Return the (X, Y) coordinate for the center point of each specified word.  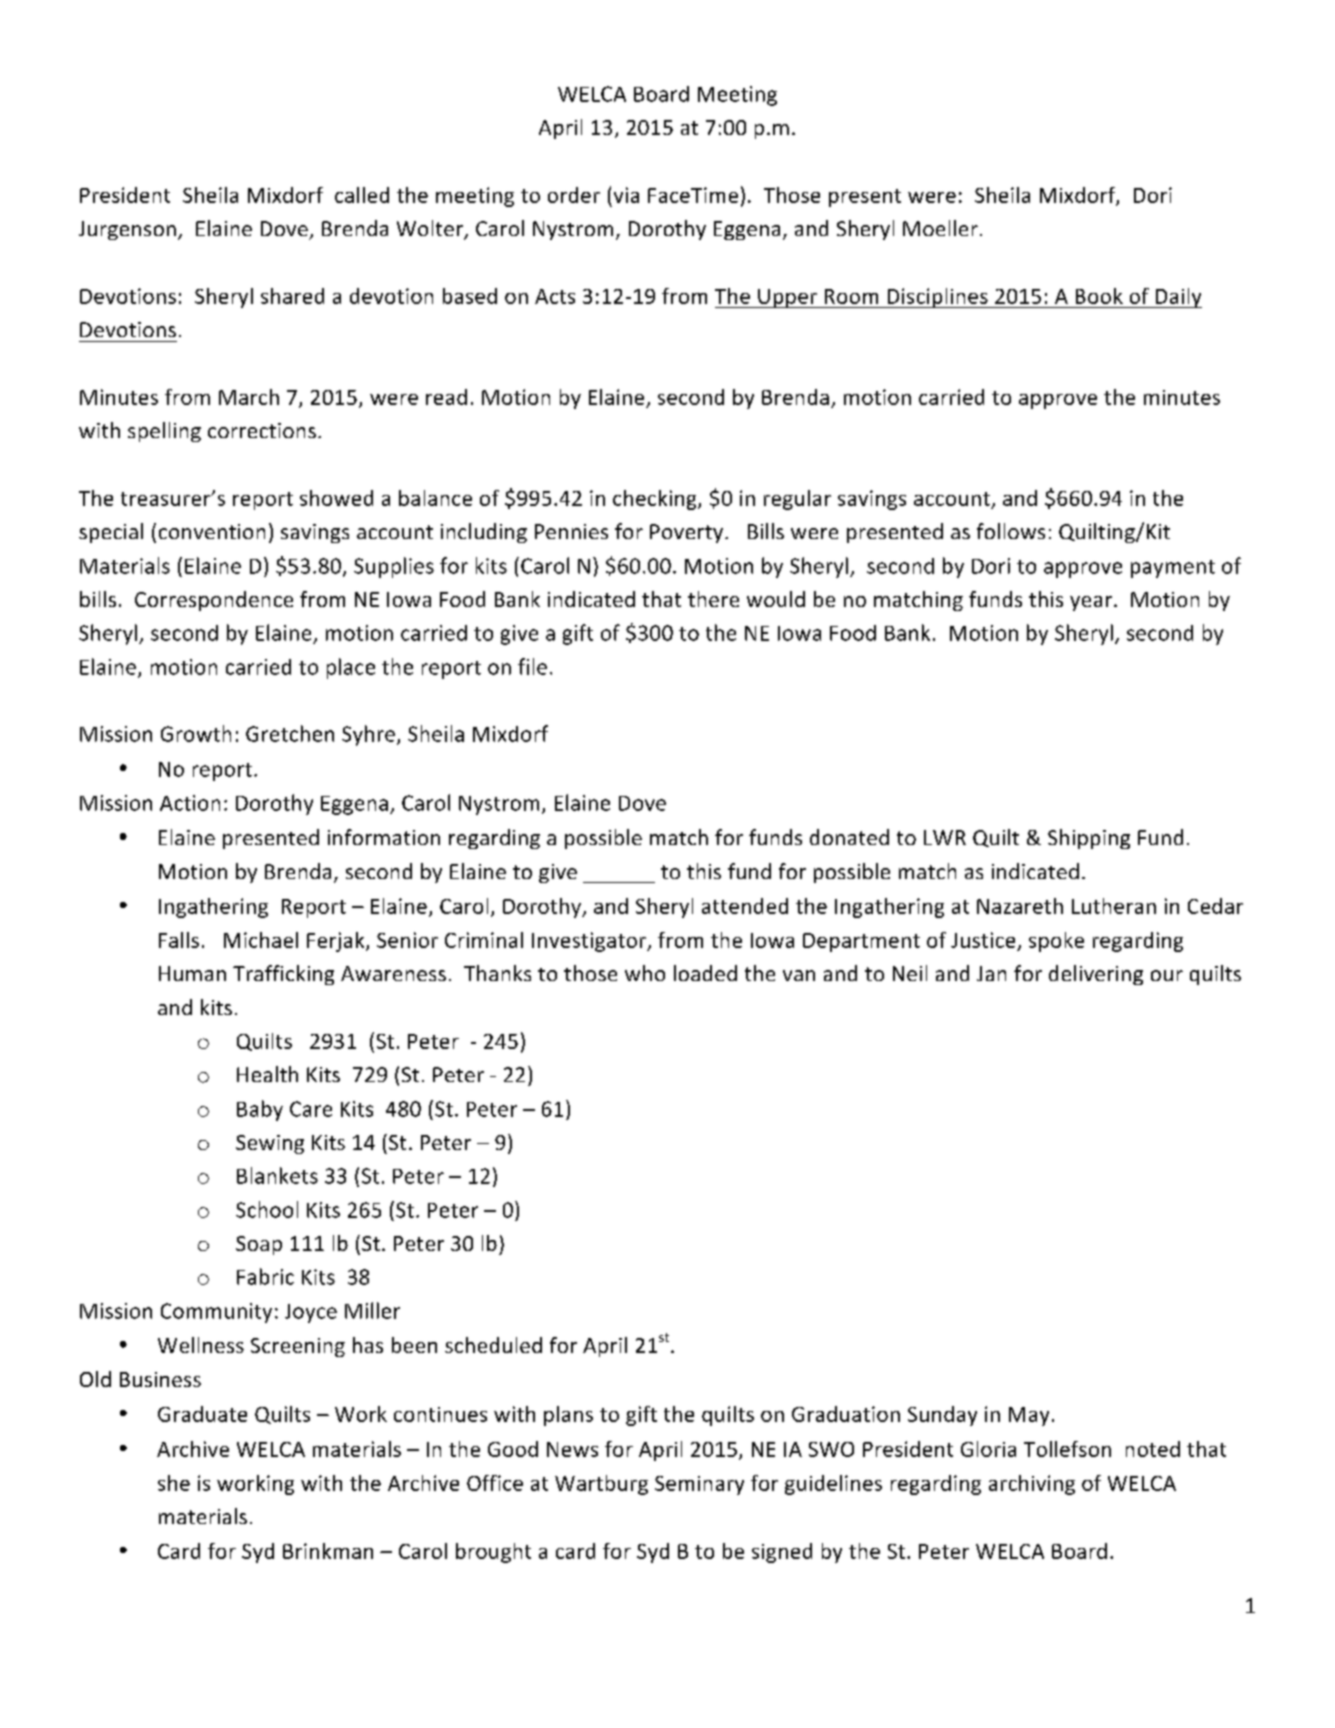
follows (1011, 531)
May (1029, 1416)
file (532, 666)
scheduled (493, 1345)
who (645, 973)
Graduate (202, 1414)
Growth (196, 733)
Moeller (940, 228)
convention (212, 531)
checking (656, 500)
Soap (259, 1245)
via (626, 195)
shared (292, 296)
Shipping (1089, 839)
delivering (1096, 975)
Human (192, 973)
